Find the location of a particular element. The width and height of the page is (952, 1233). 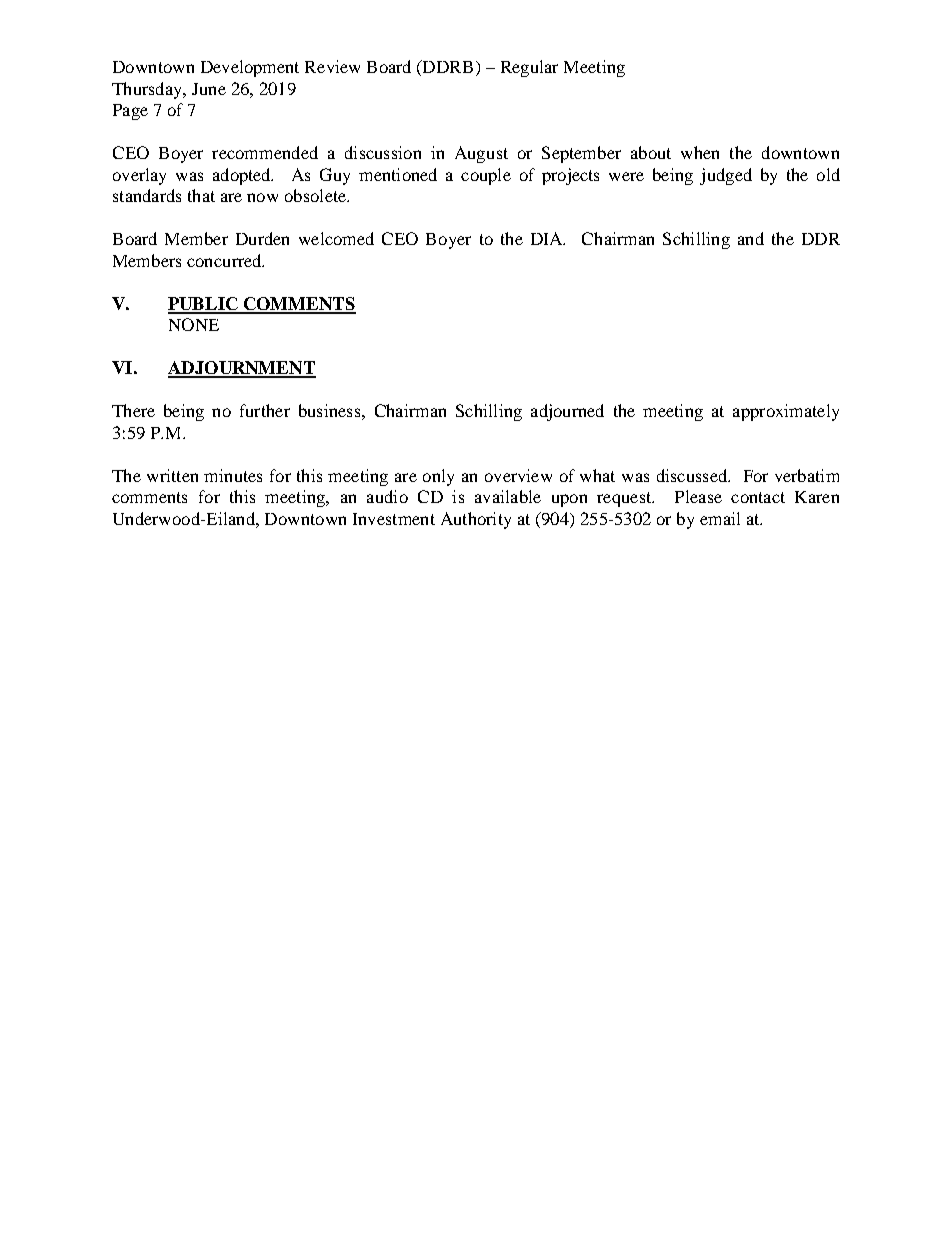

overview is located at coordinates (518, 475).
